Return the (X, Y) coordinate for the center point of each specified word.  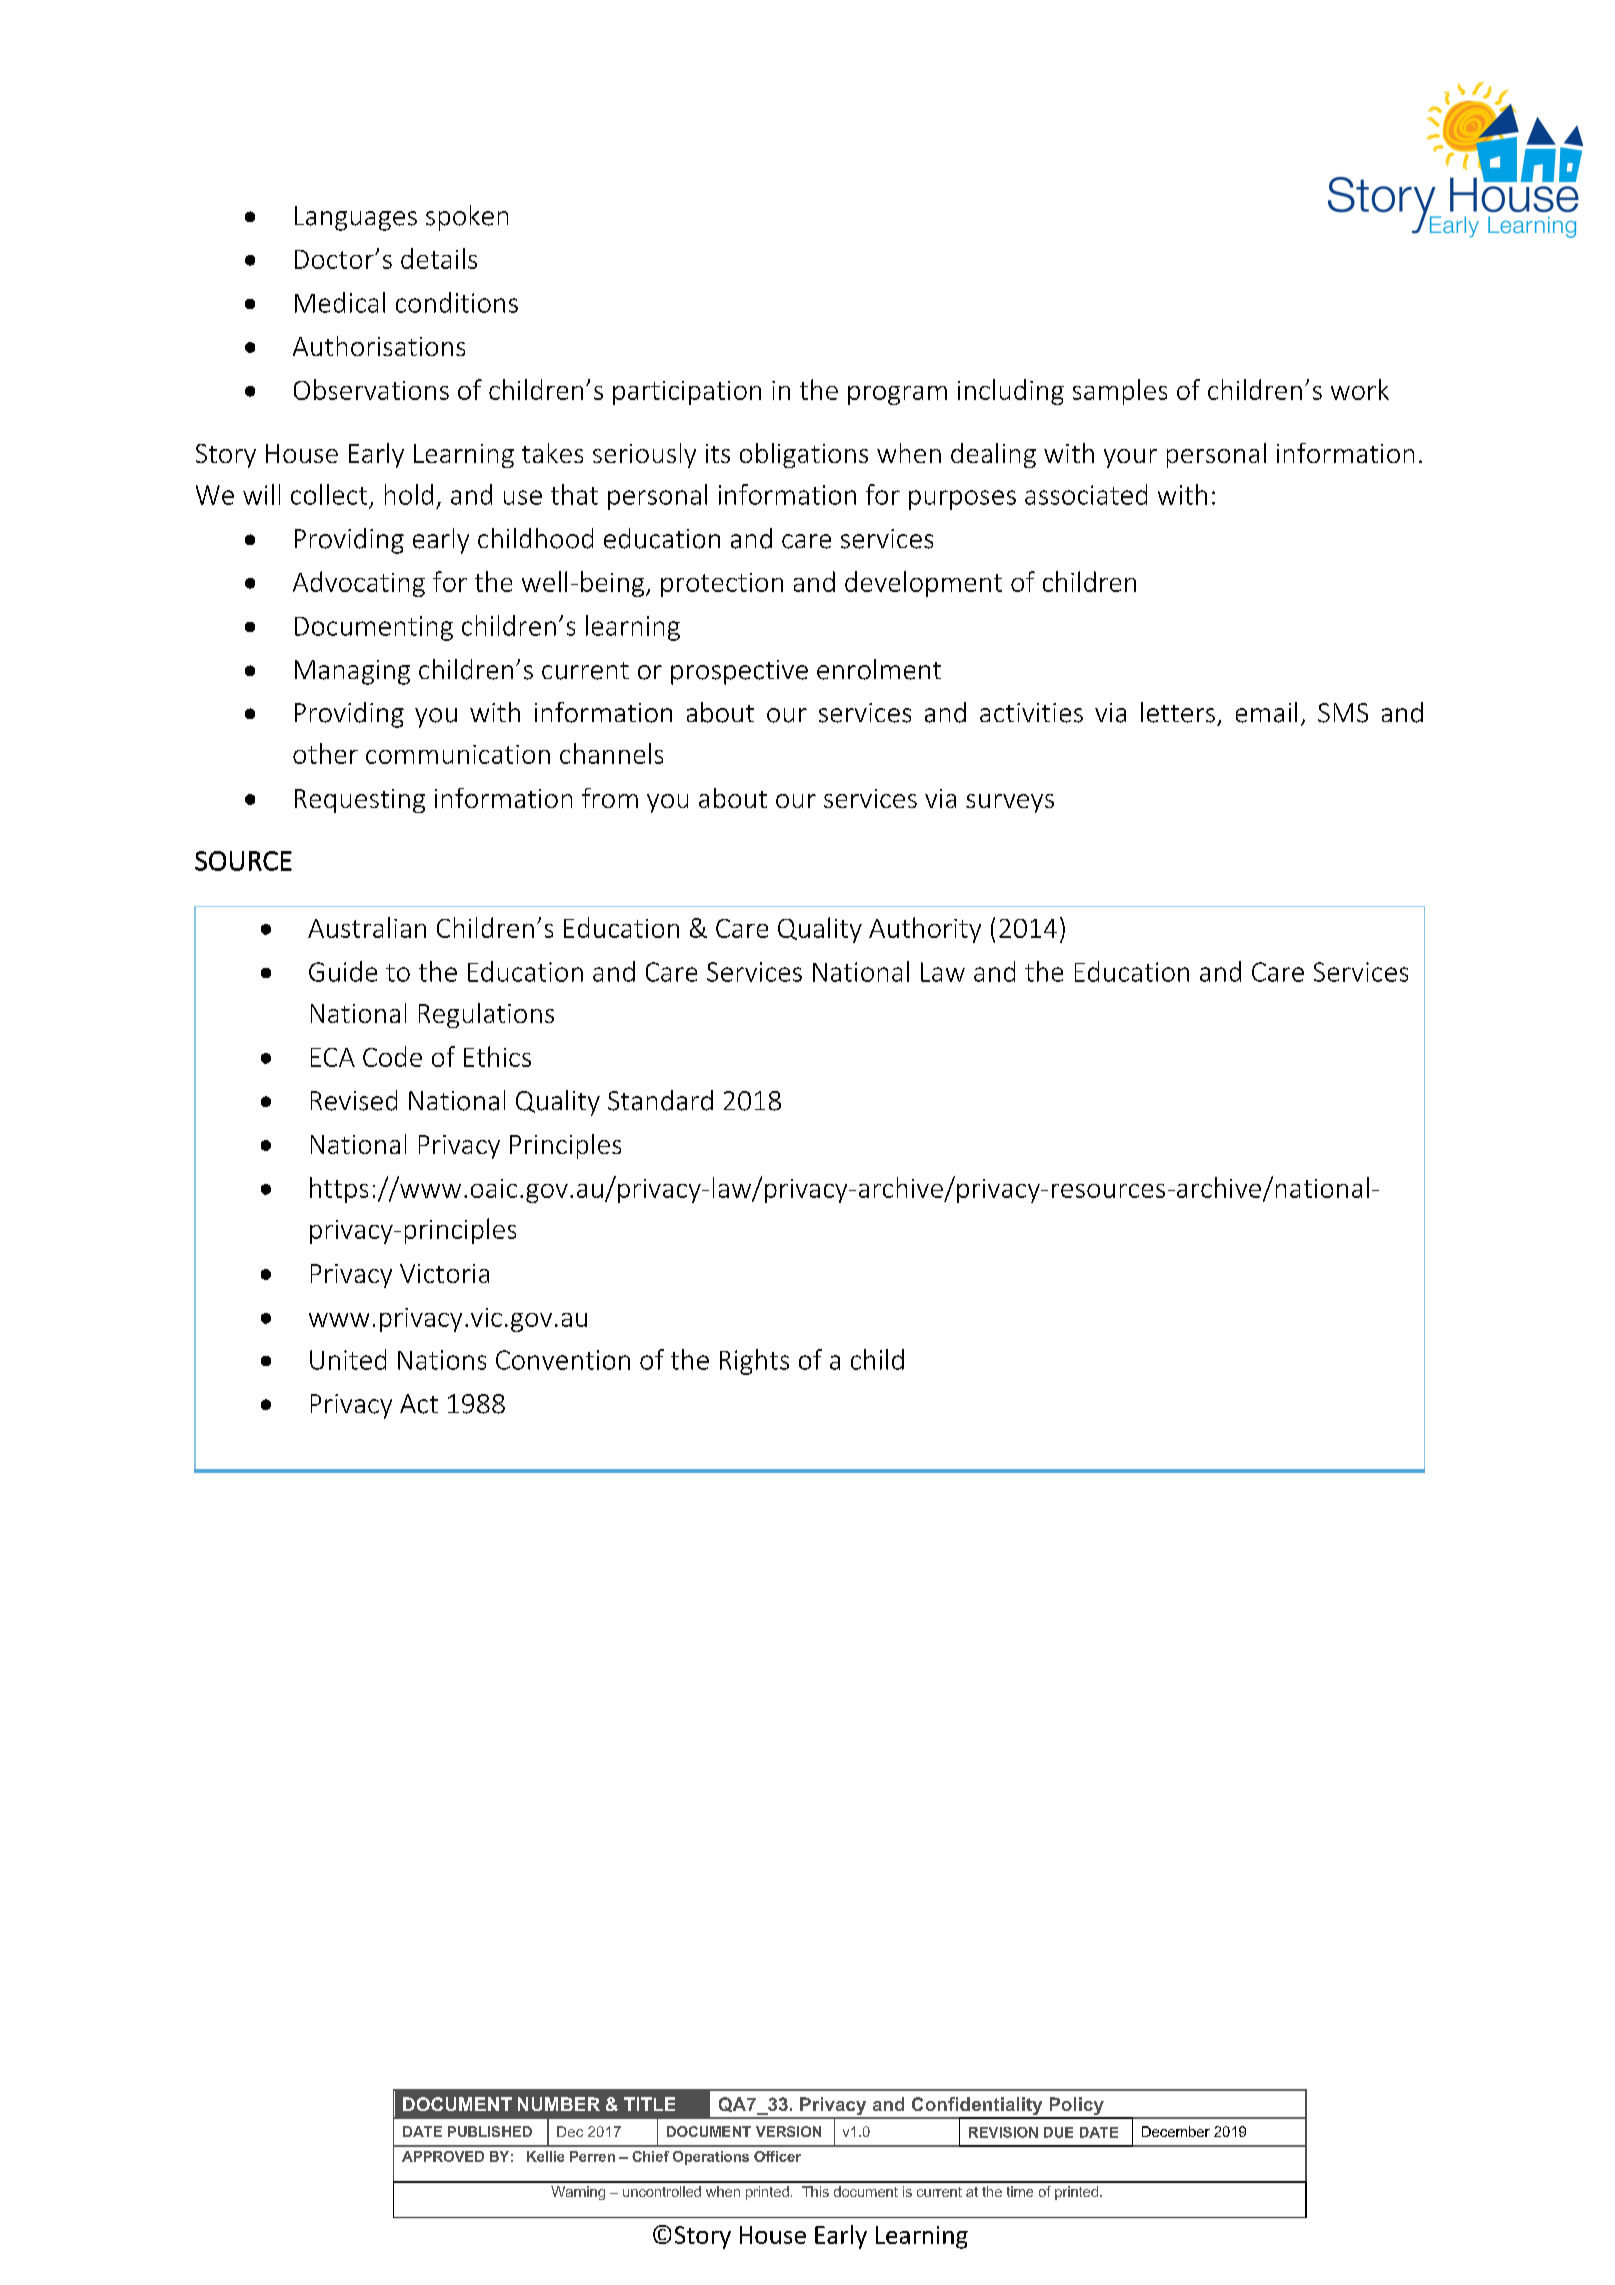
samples (1120, 392)
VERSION (788, 2131)
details (439, 258)
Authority (925, 930)
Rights (754, 1362)
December (1176, 2131)
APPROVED (443, 2156)
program (897, 395)
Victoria (444, 1273)
